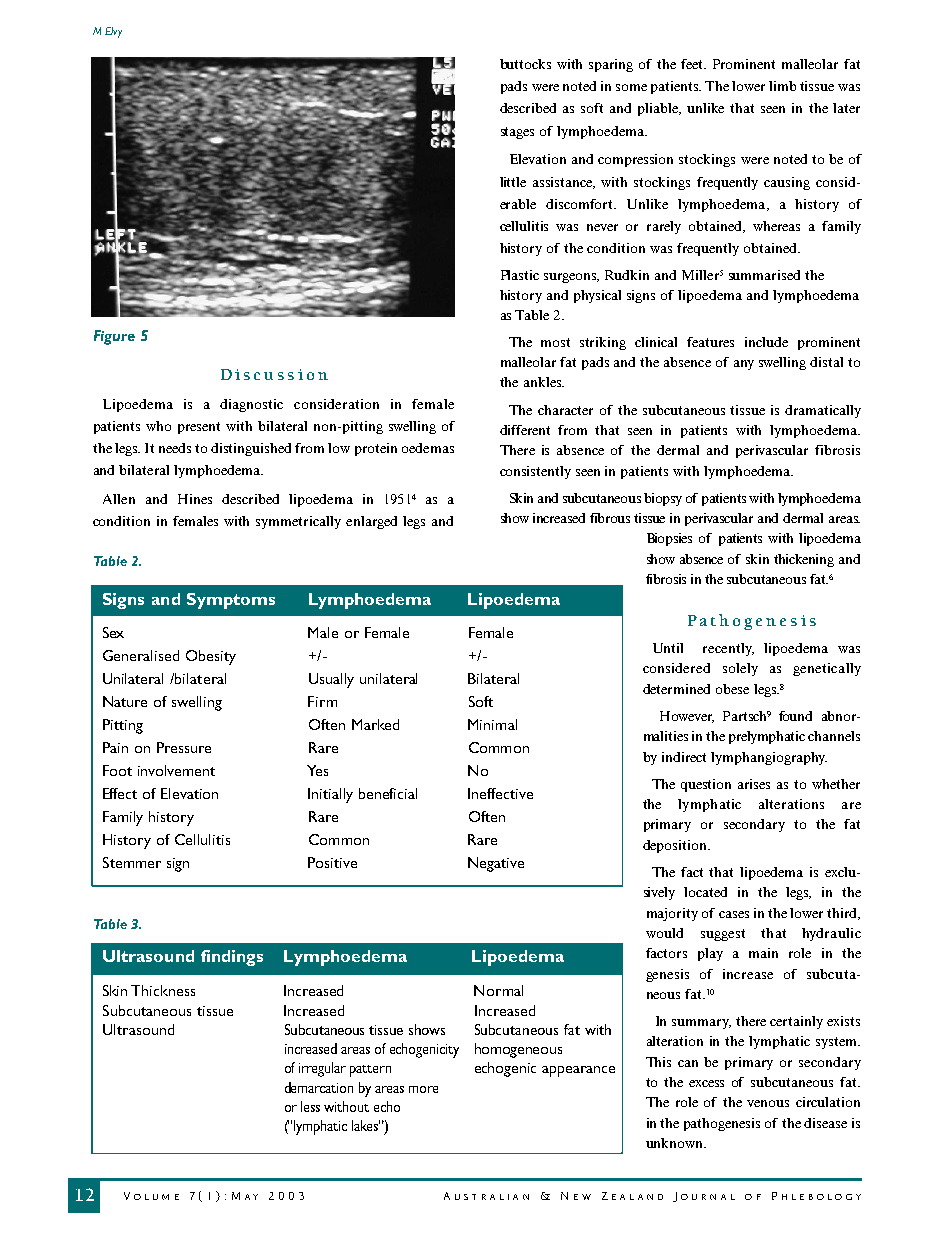 This screenshot has height=1247, width=952. I want to click on less, so click(310, 1106).
